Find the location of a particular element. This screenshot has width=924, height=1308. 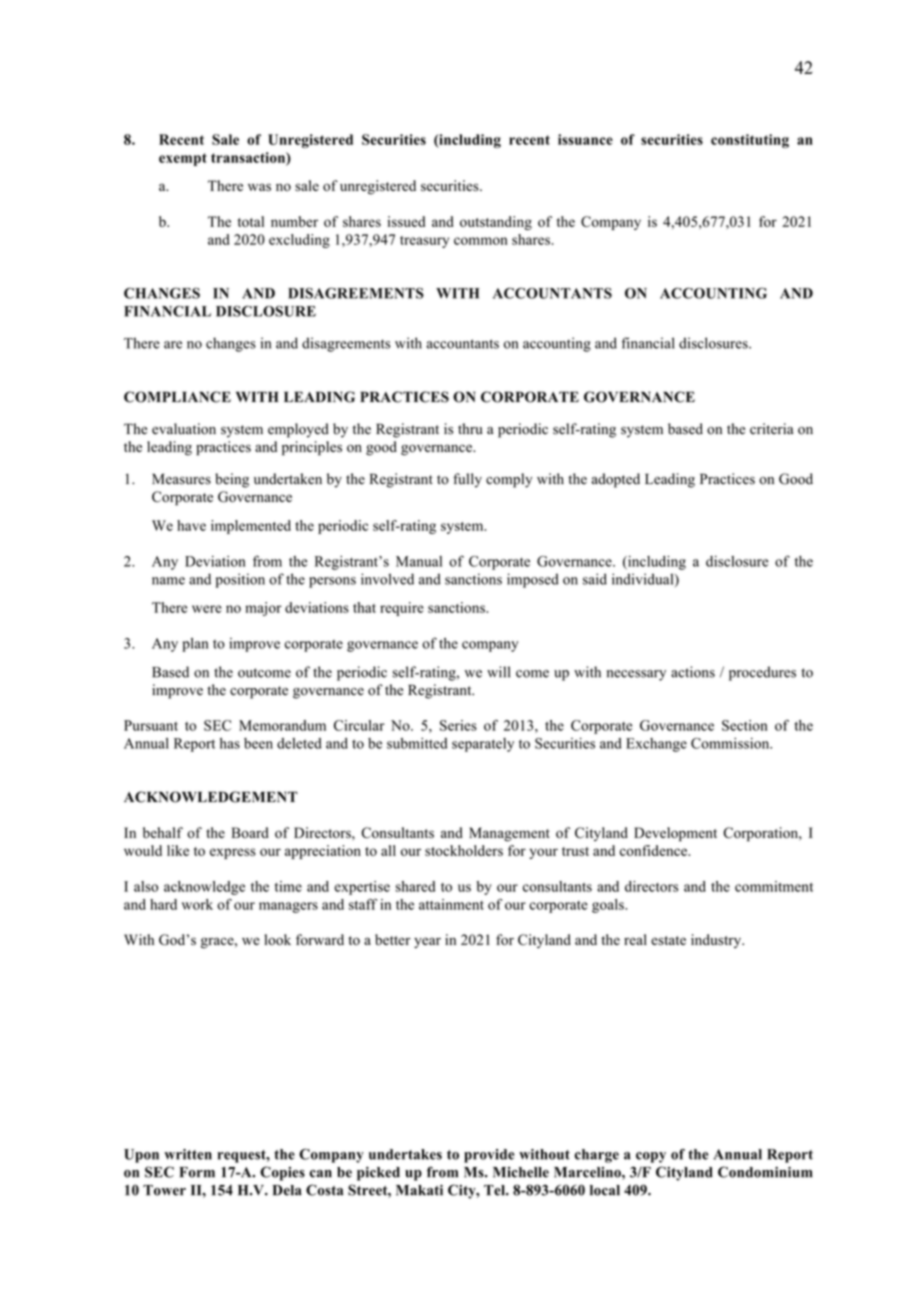

copy is located at coordinates (651, 1157).
